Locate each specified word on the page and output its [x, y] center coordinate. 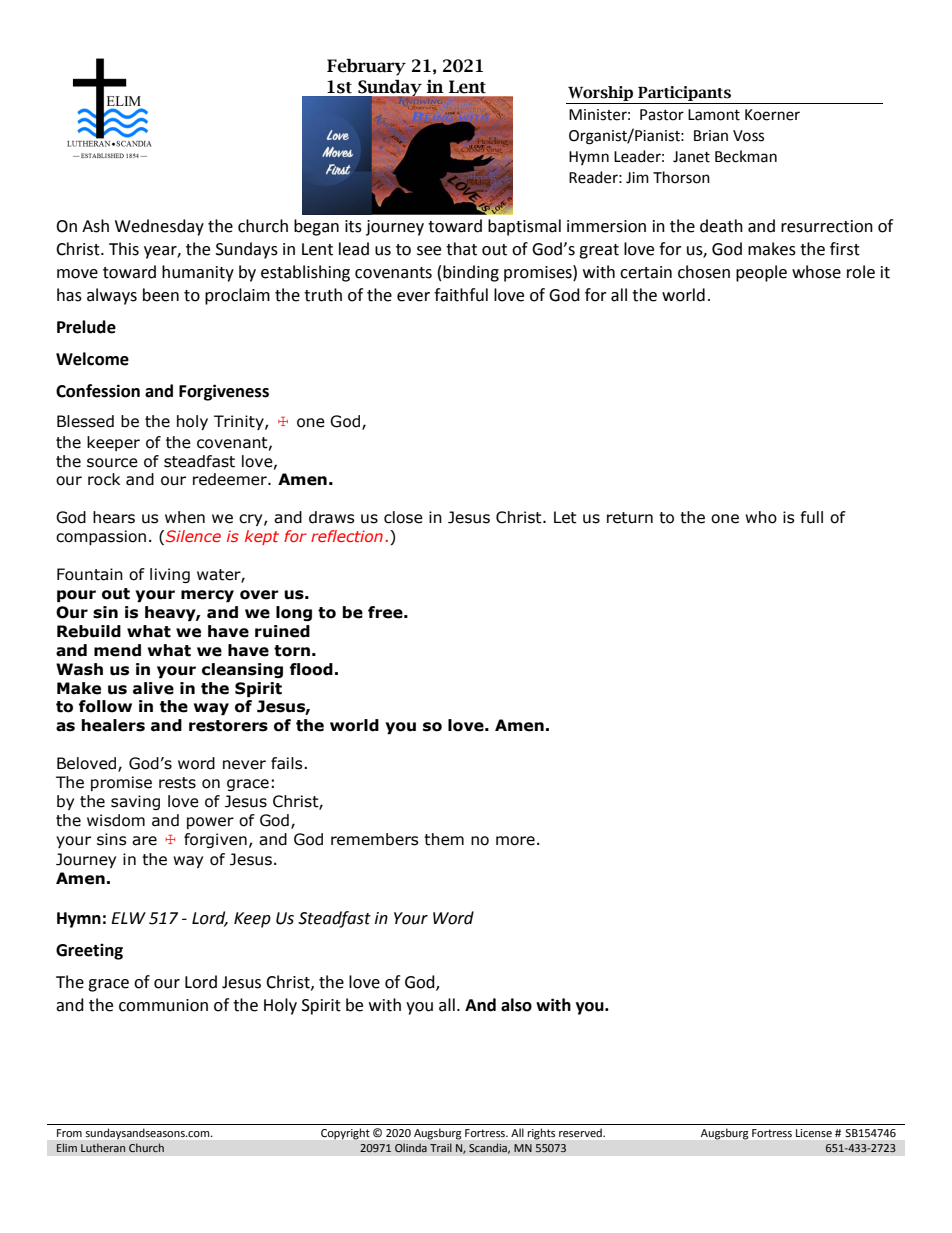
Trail [441, 1147]
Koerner [772, 115]
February [366, 67]
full [812, 517]
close [403, 517]
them [444, 839]
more [515, 841]
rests [177, 783]
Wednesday [159, 227]
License [814, 1133]
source [112, 463]
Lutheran [103, 1147]
